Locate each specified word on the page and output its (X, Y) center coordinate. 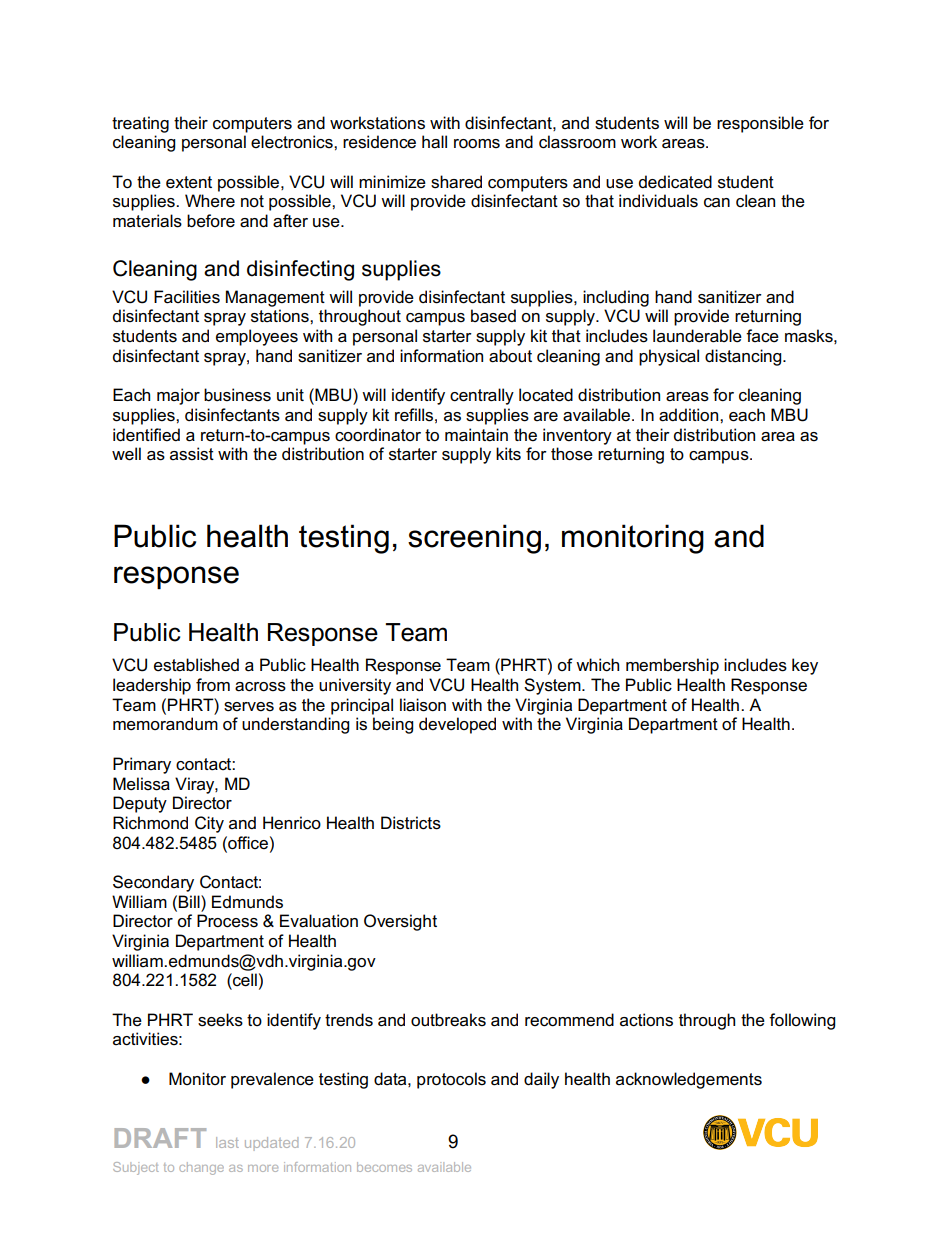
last (227, 1142)
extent (189, 182)
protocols (451, 1080)
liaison (423, 705)
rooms (477, 144)
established (196, 665)
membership (672, 666)
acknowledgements (689, 1080)
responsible (760, 124)
